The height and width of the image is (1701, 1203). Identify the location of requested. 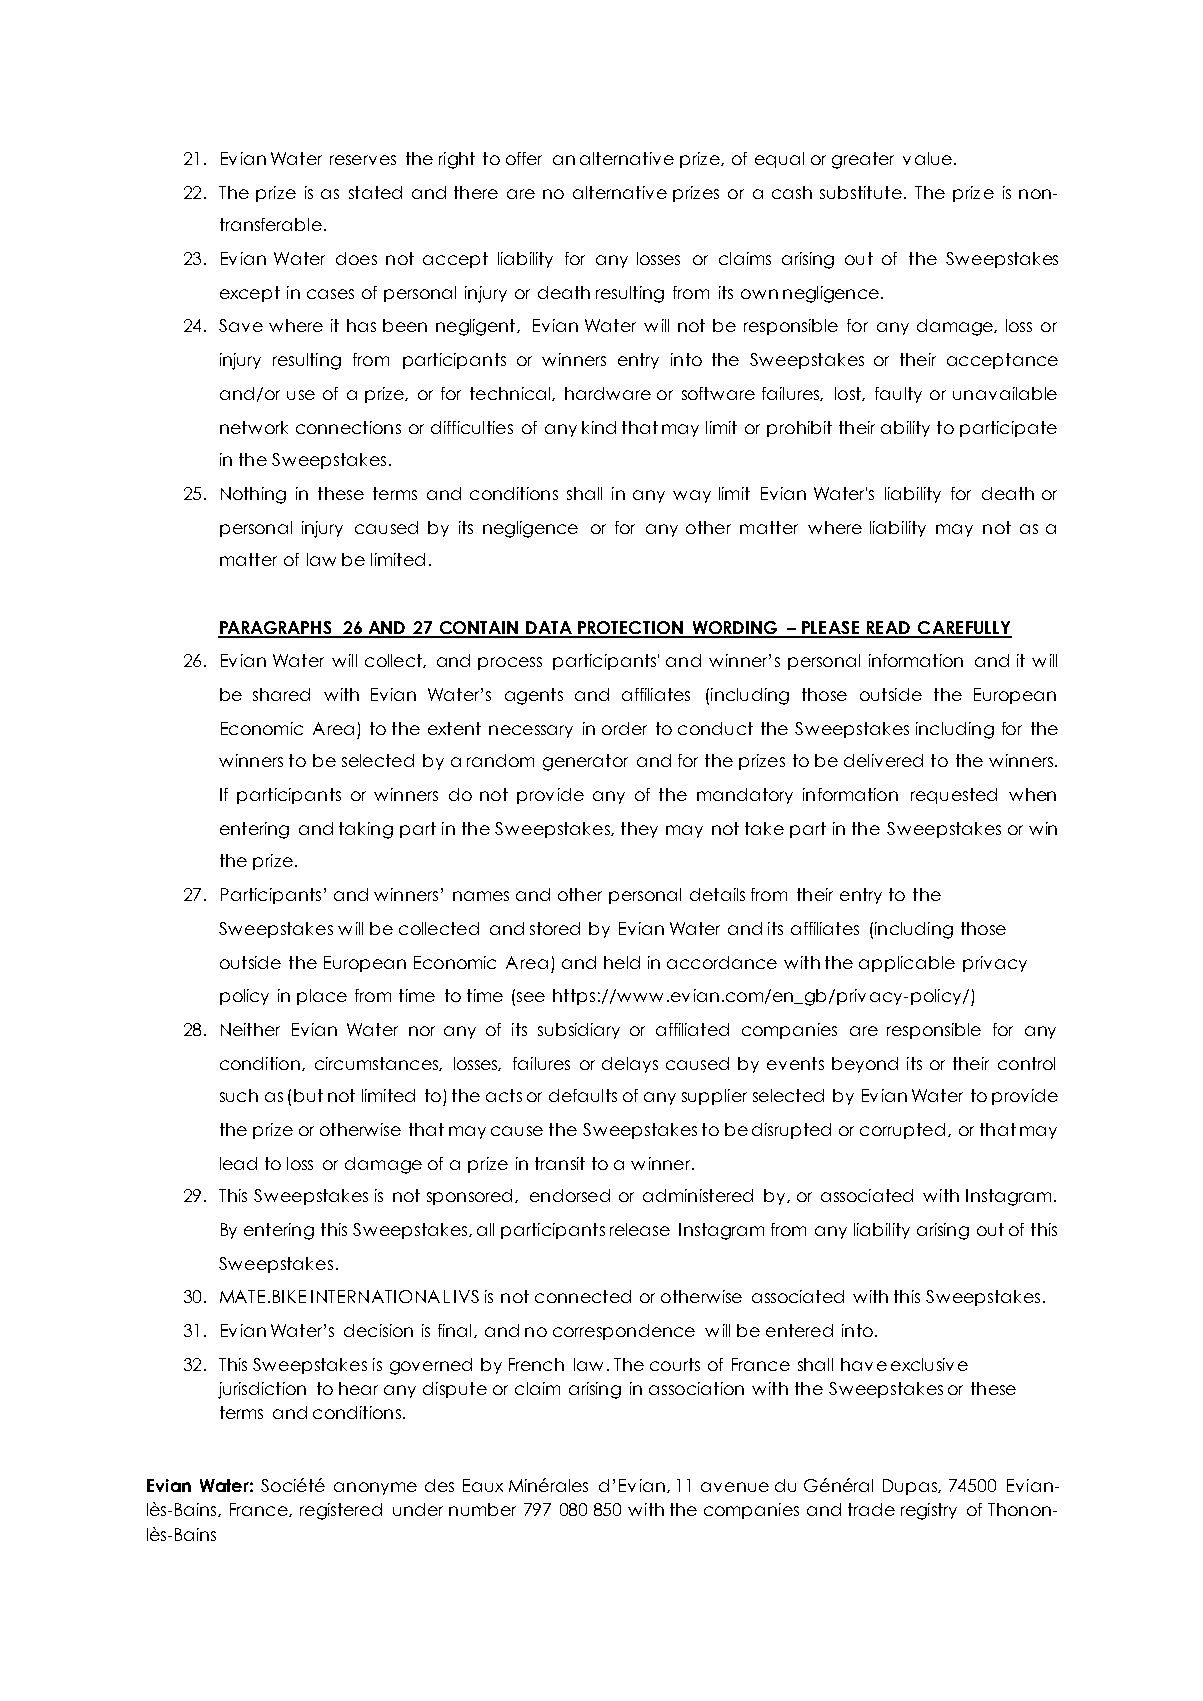
(954, 796).
